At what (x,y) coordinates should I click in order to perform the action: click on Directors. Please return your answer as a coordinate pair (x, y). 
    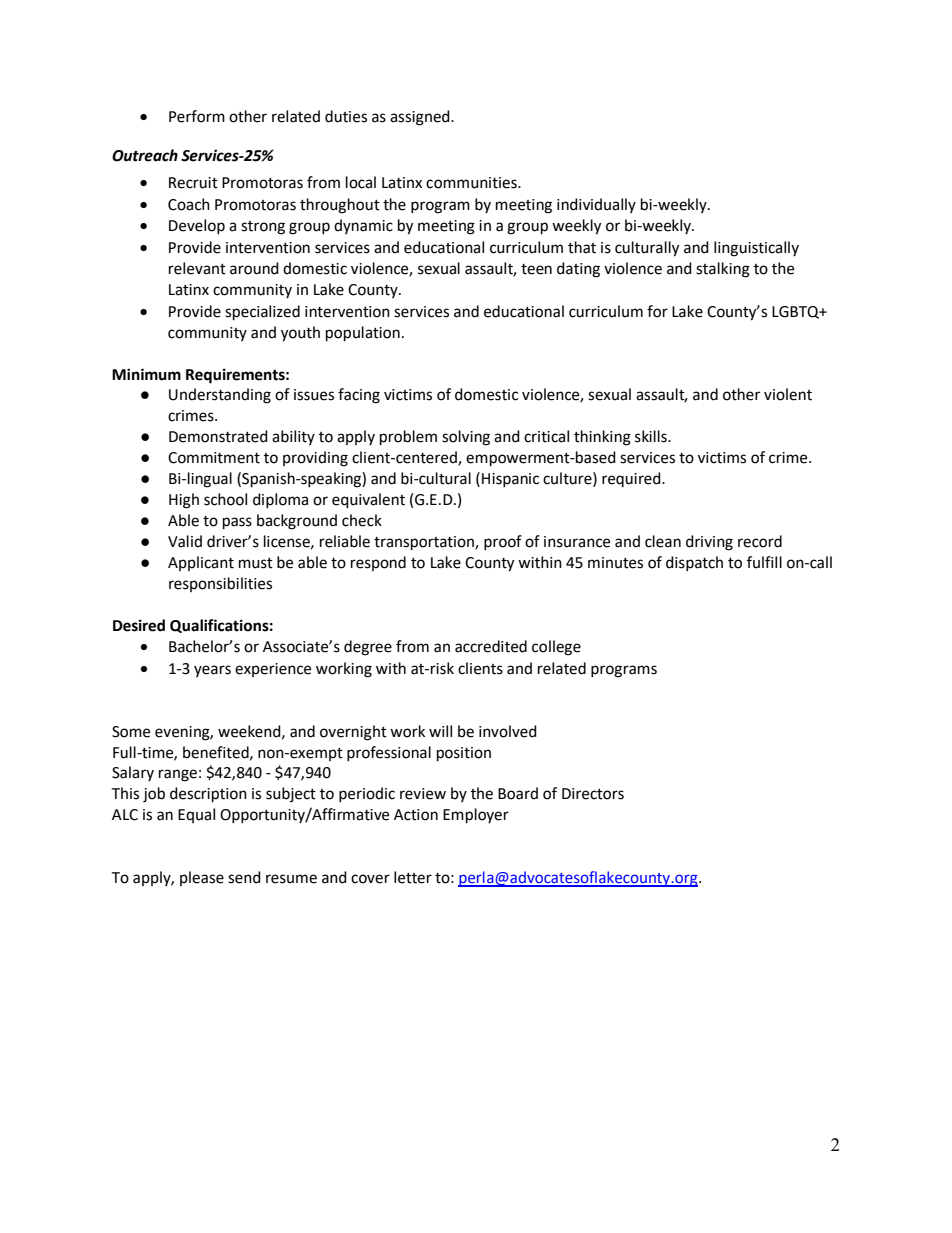
    Looking at the image, I should click on (593, 794).
